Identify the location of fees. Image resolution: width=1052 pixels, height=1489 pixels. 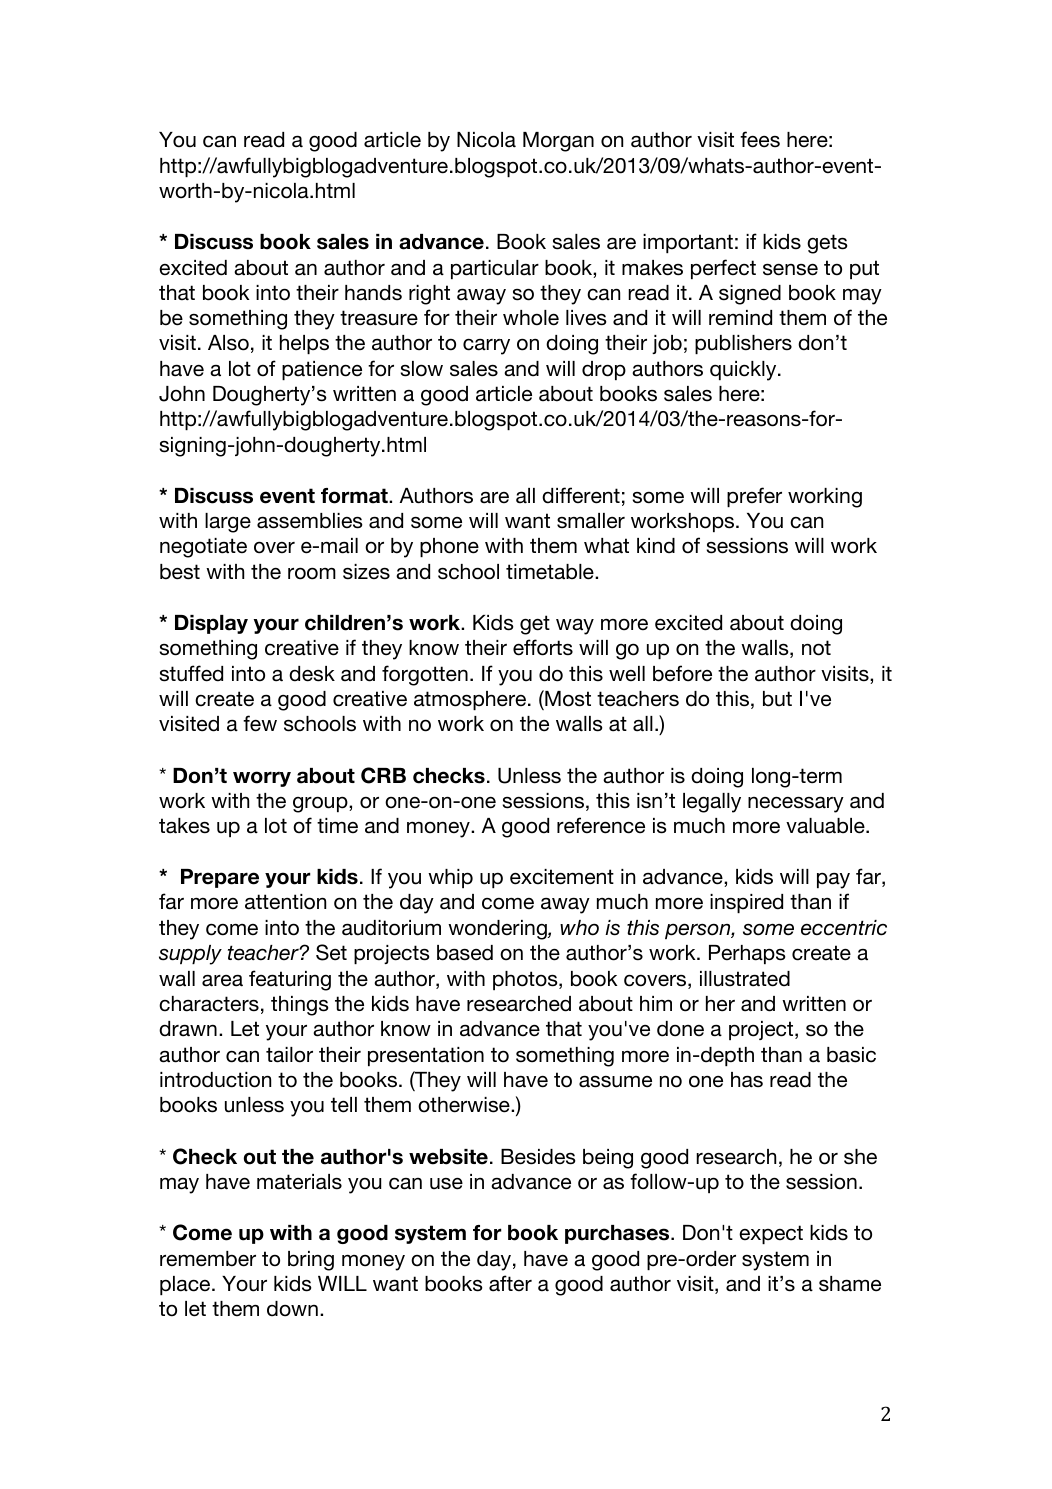
(760, 139).
